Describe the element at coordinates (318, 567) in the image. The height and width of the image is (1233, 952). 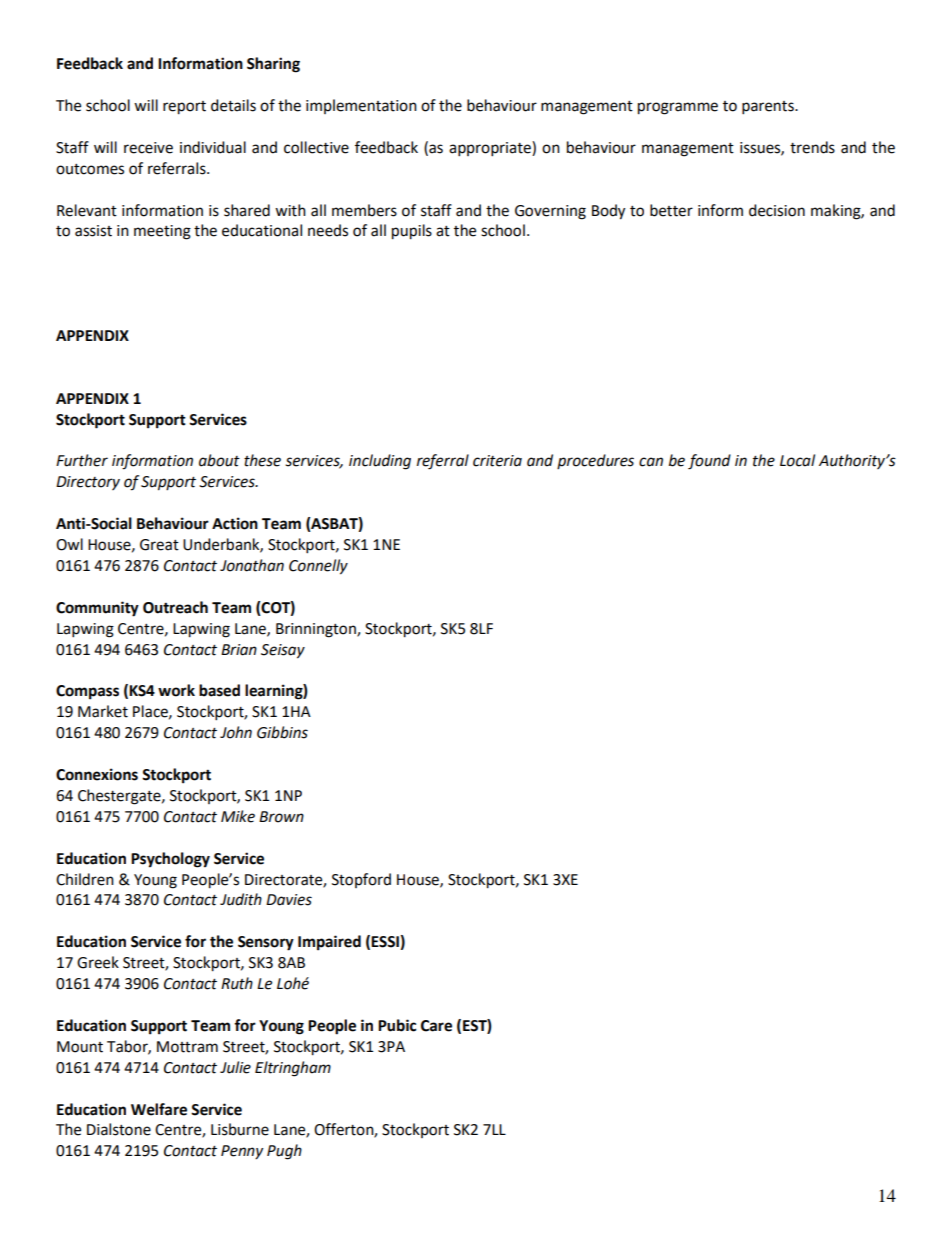
I see `Connelly` at that location.
